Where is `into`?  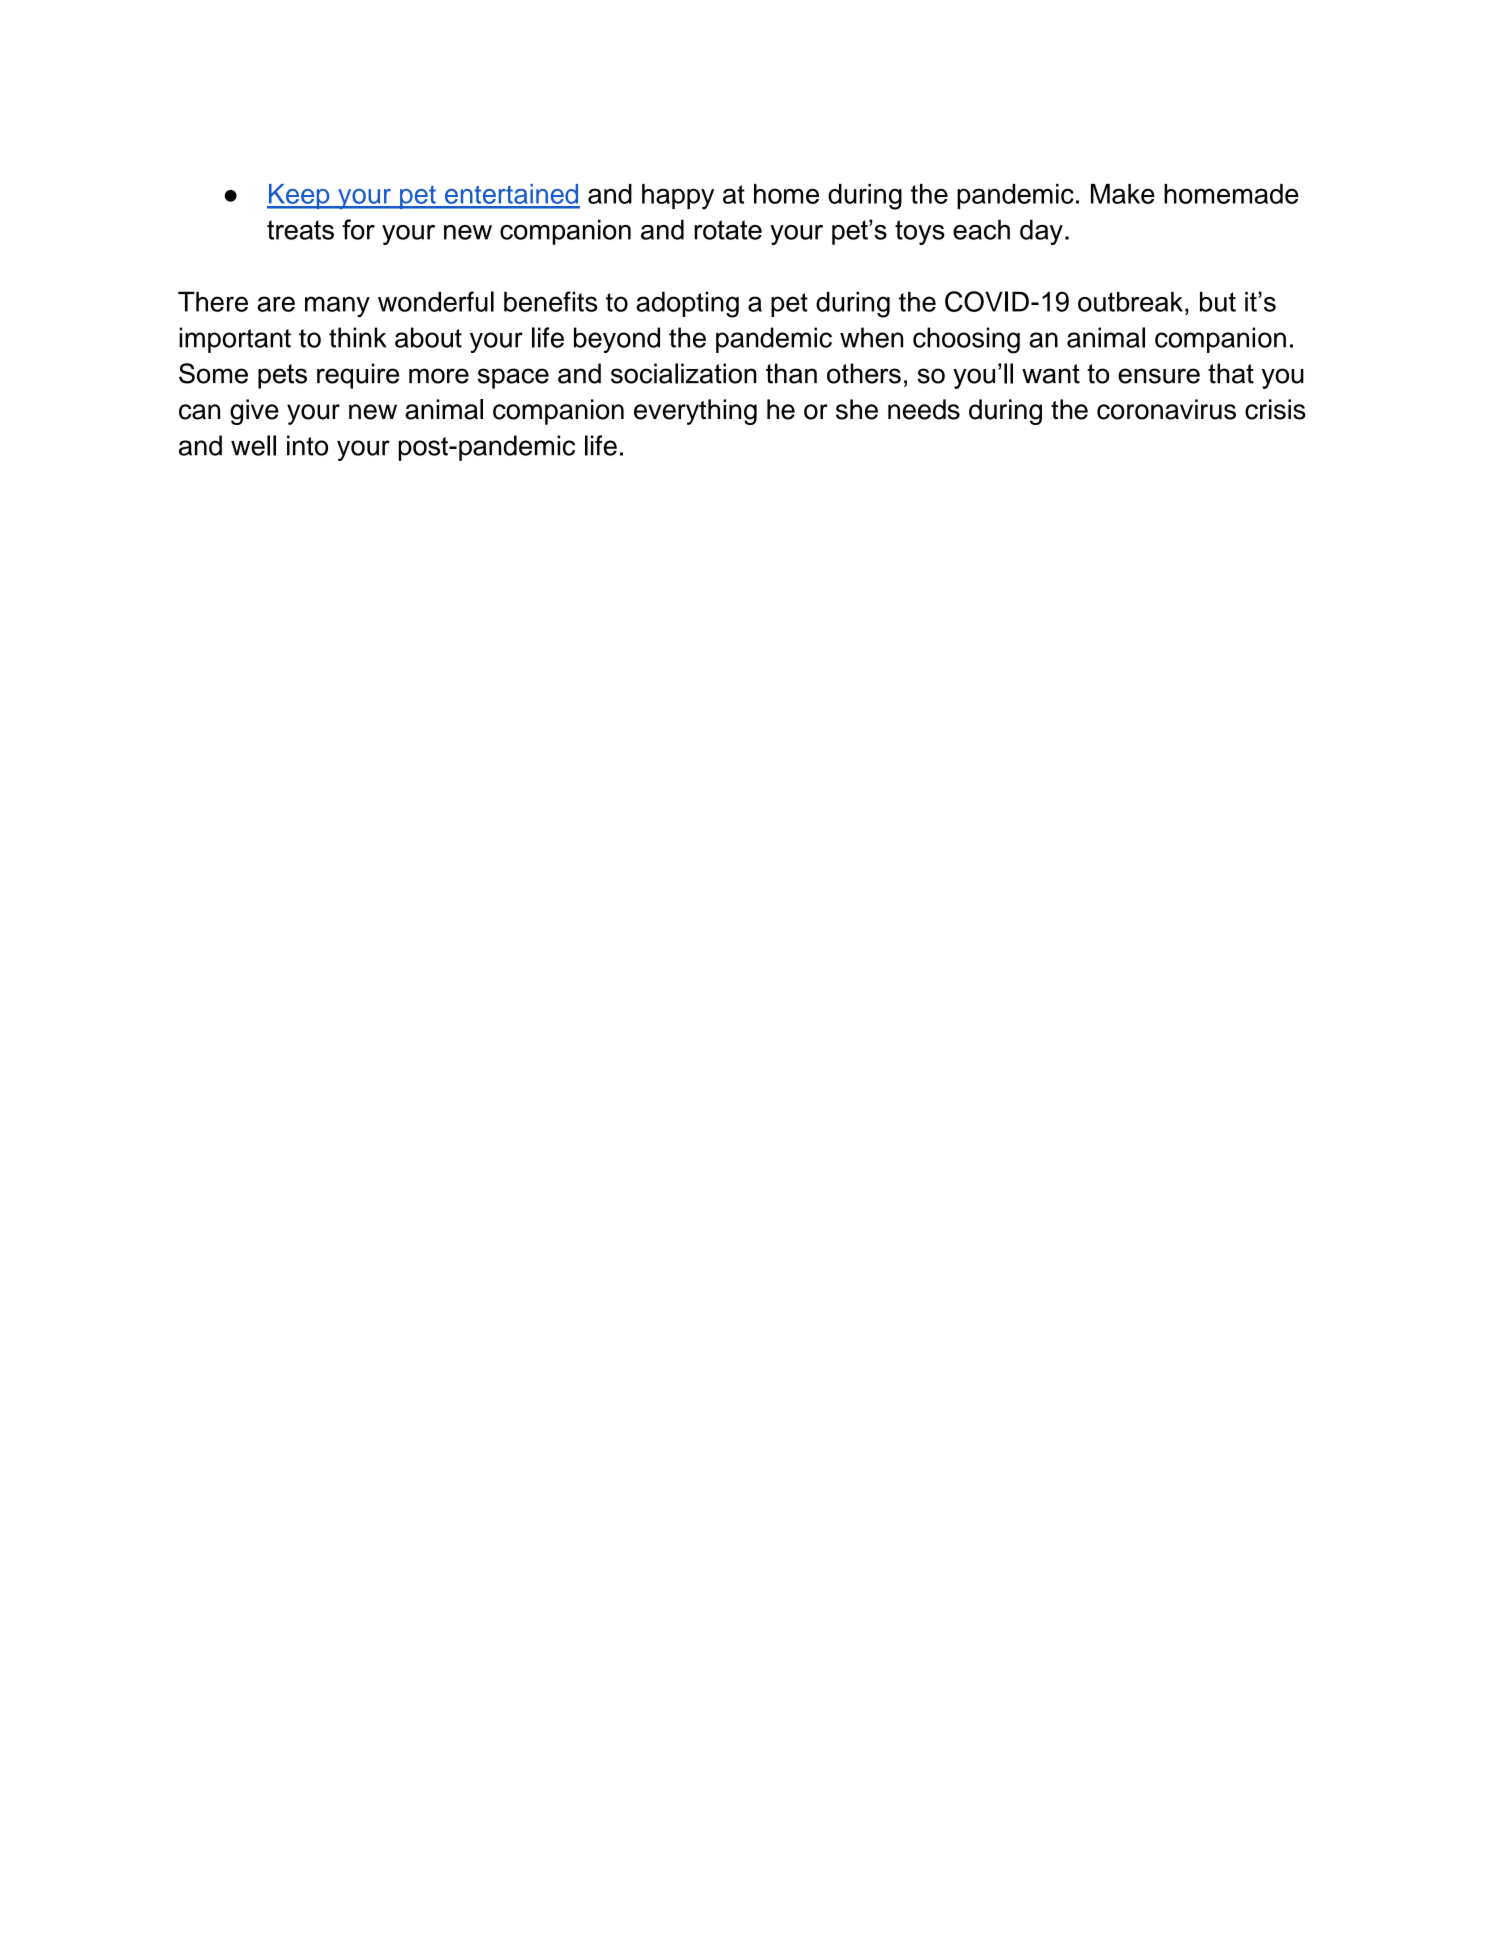 into is located at coordinates (307, 445).
